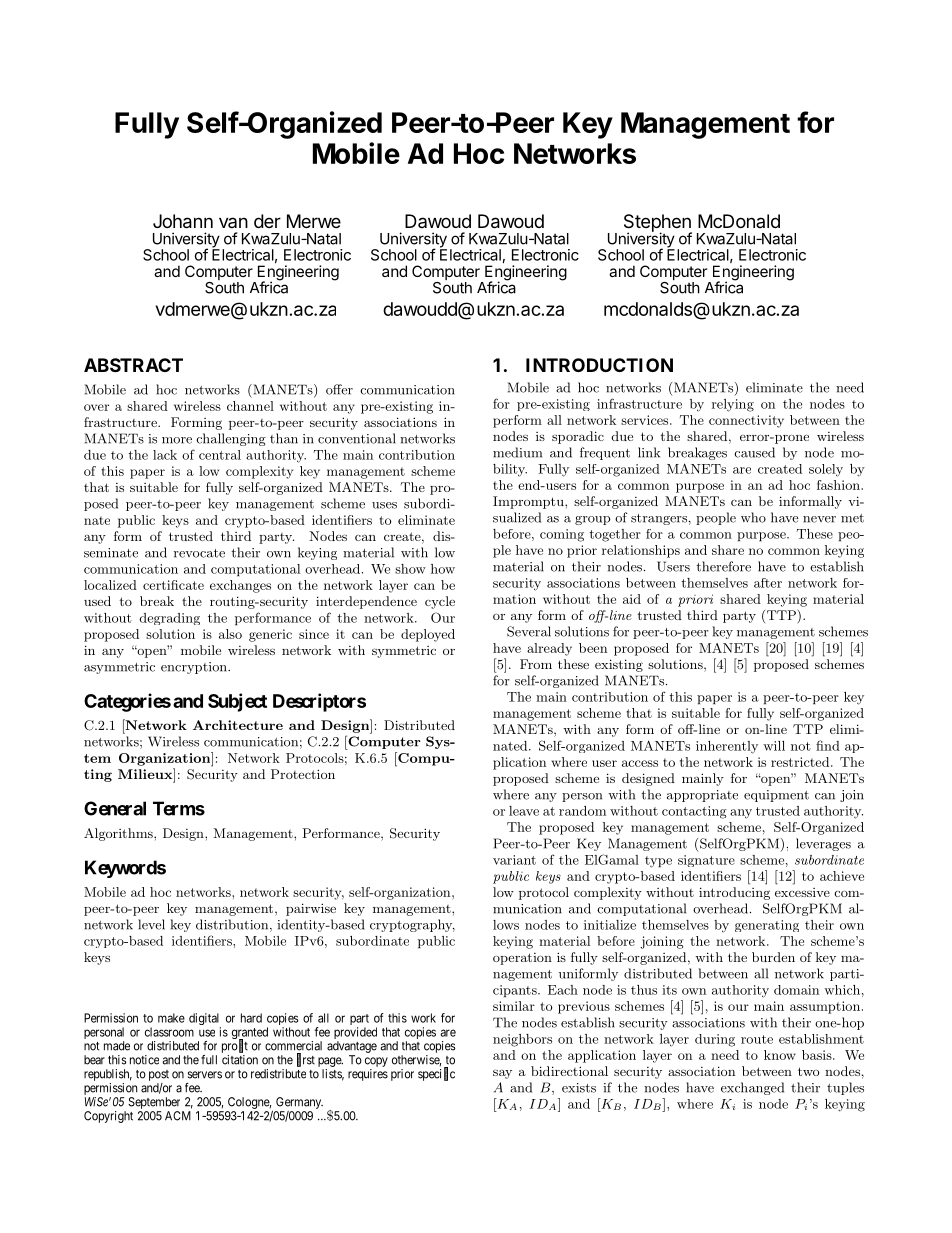 The image size is (952, 1233). What do you see at coordinates (658, 224) in the screenshot?
I see `Stephen` at bounding box center [658, 224].
